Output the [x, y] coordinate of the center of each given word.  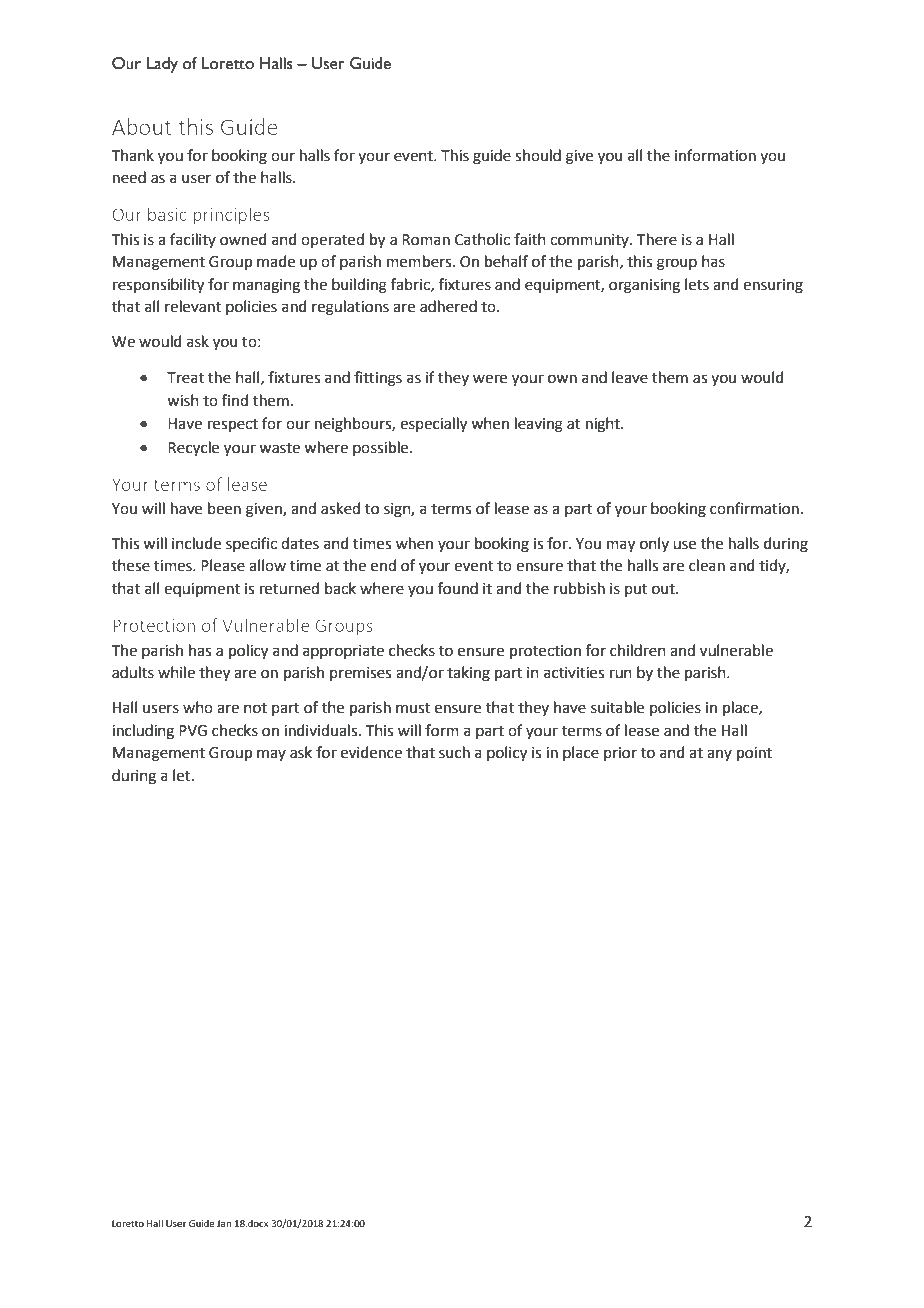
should [538, 155]
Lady [162, 65]
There [657, 239]
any [719, 755]
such [454, 752]
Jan [224, 1223]
